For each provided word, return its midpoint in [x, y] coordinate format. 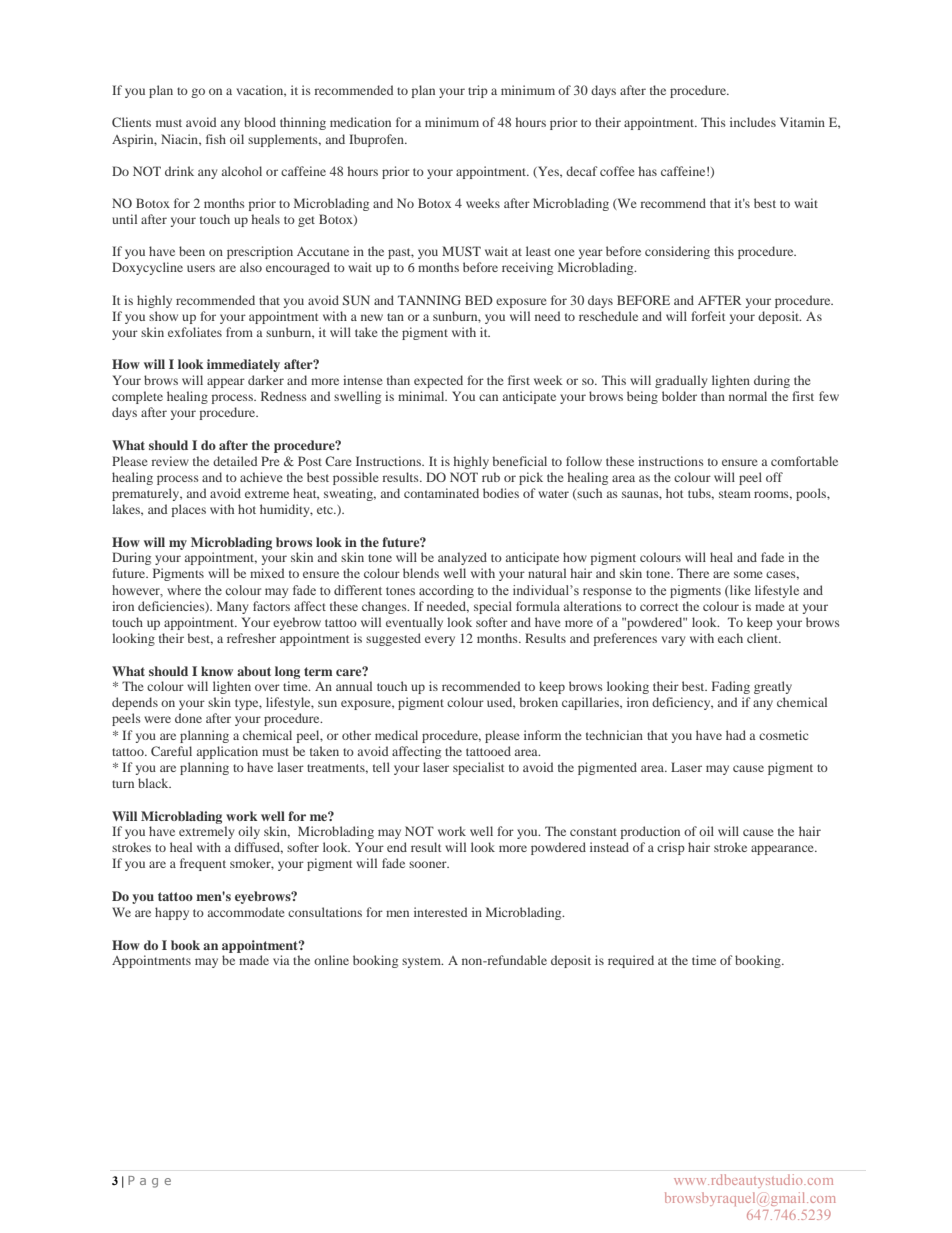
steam [735, 494]
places [189, 510]
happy [172, 913]
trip [478, 91]
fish [216, 139]
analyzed [462, 558]
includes [753, 122]
